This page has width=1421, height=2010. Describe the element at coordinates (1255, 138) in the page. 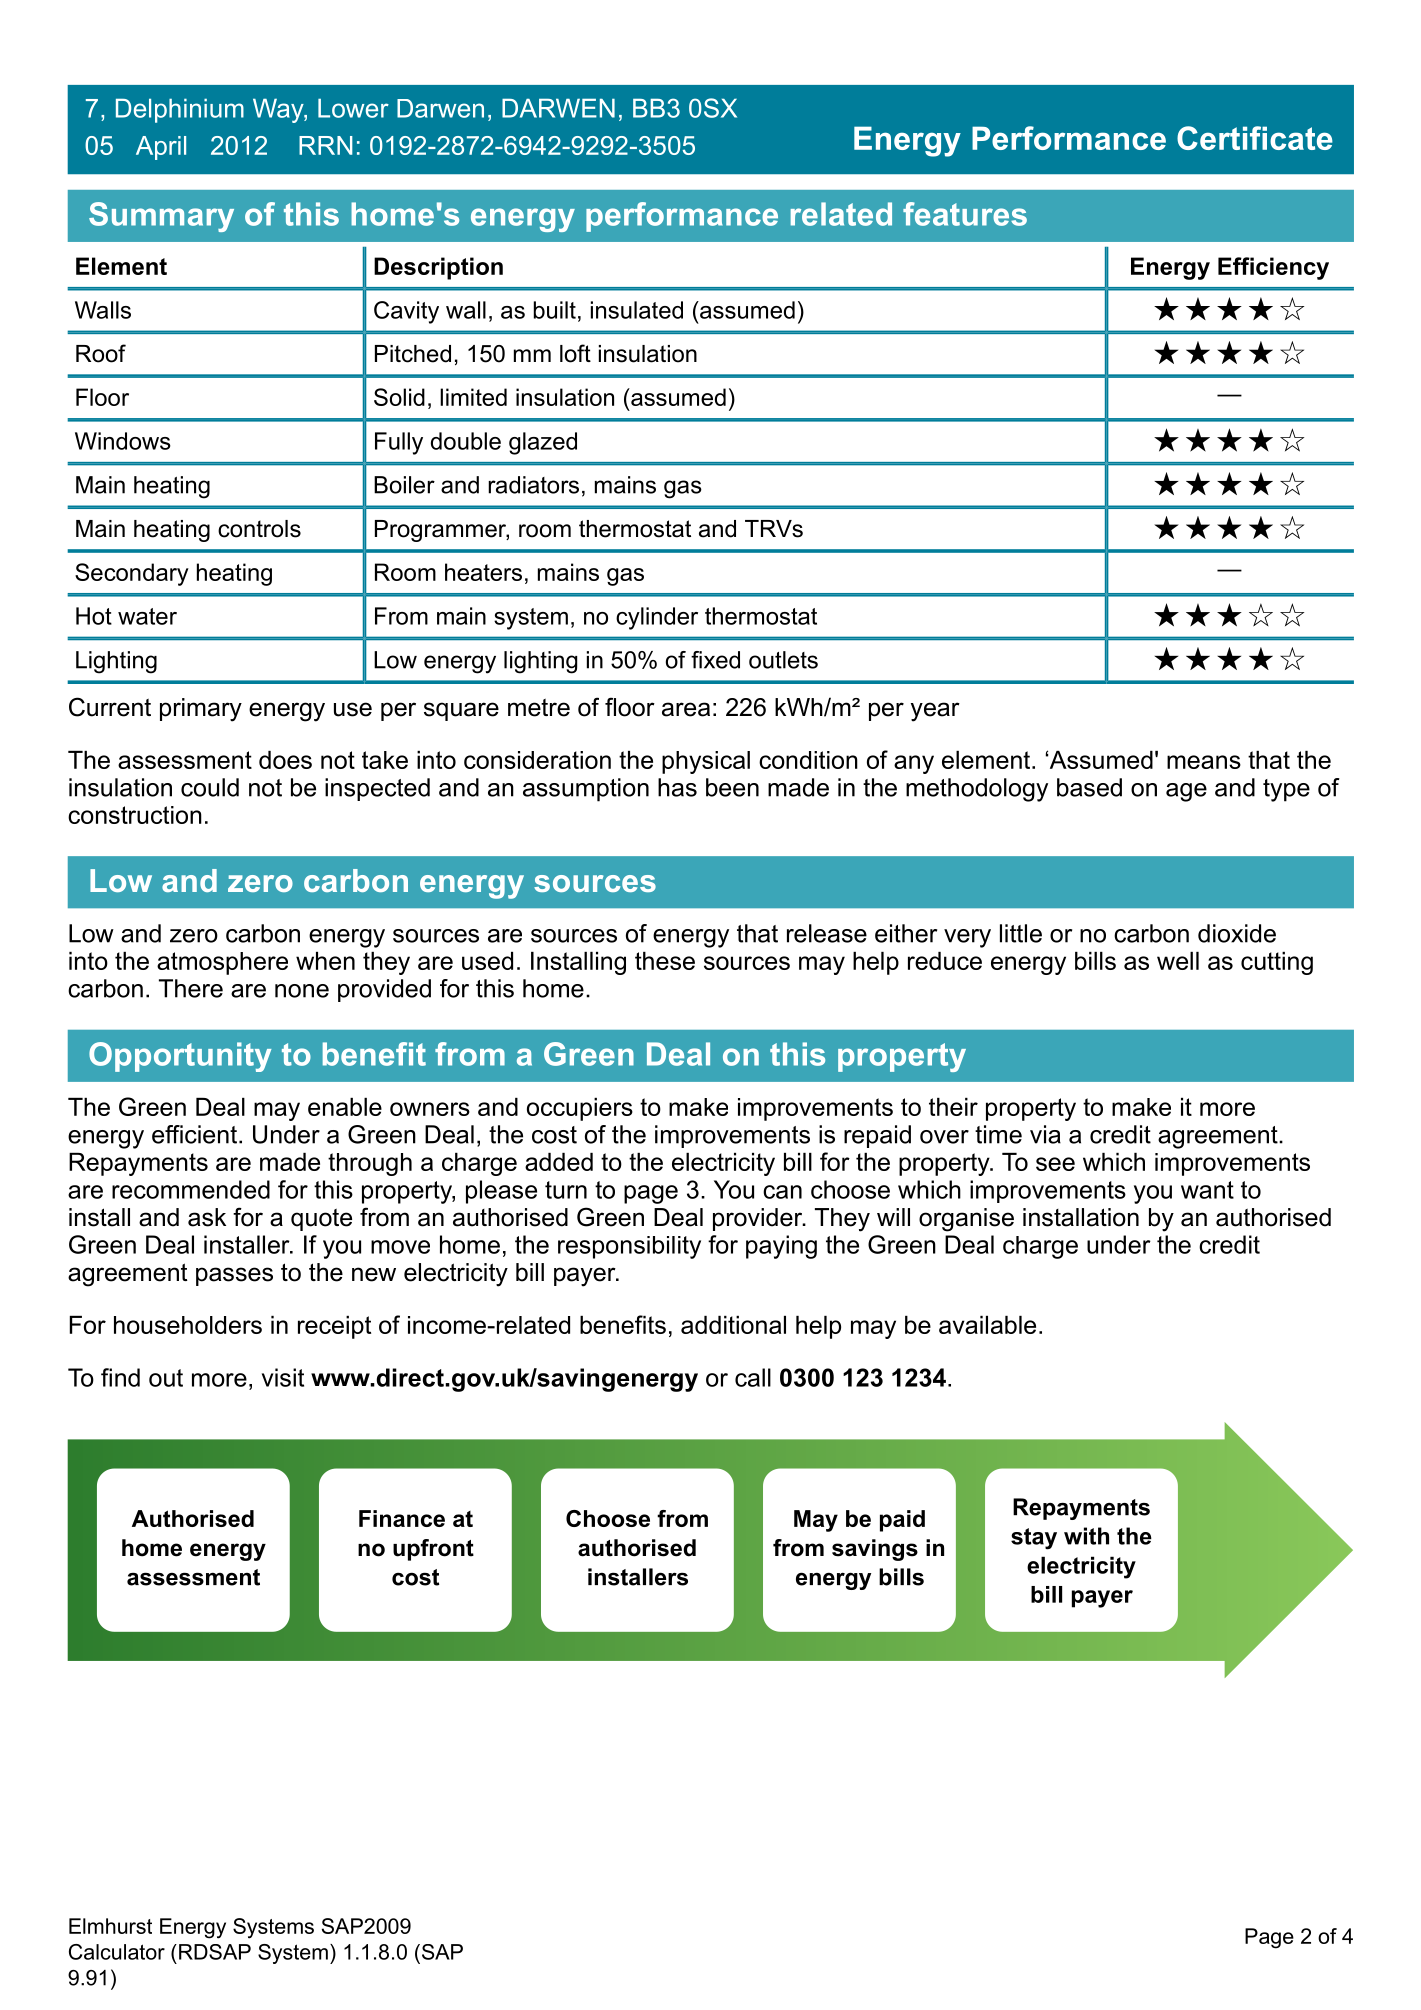

I see `Certificate` at that location.
